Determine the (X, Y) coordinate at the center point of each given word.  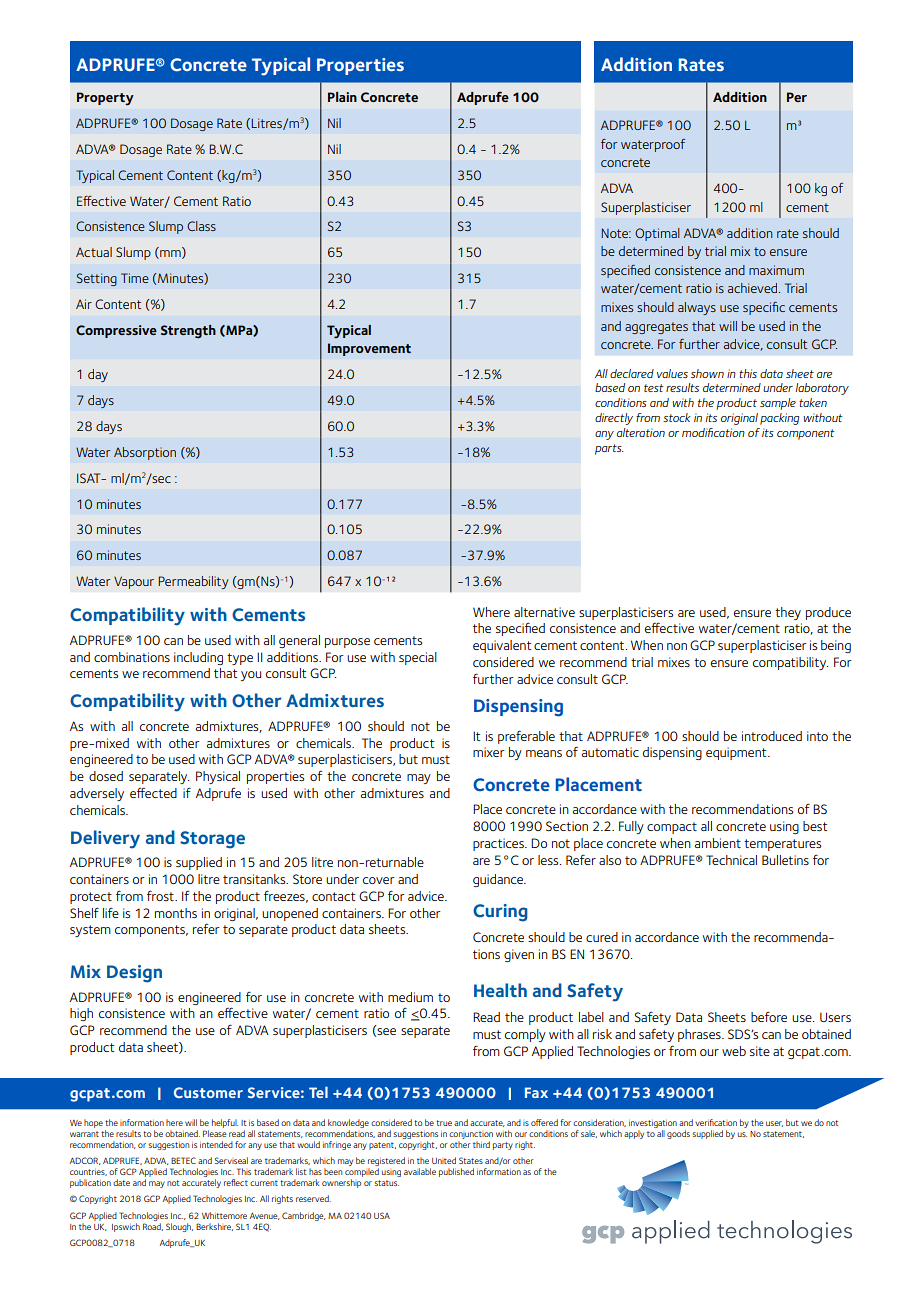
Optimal (657, 234)
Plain (342, 97)
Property (105, 99)
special (418, 658)
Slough (179, 1227)
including (198, 658)
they (788, 613)
